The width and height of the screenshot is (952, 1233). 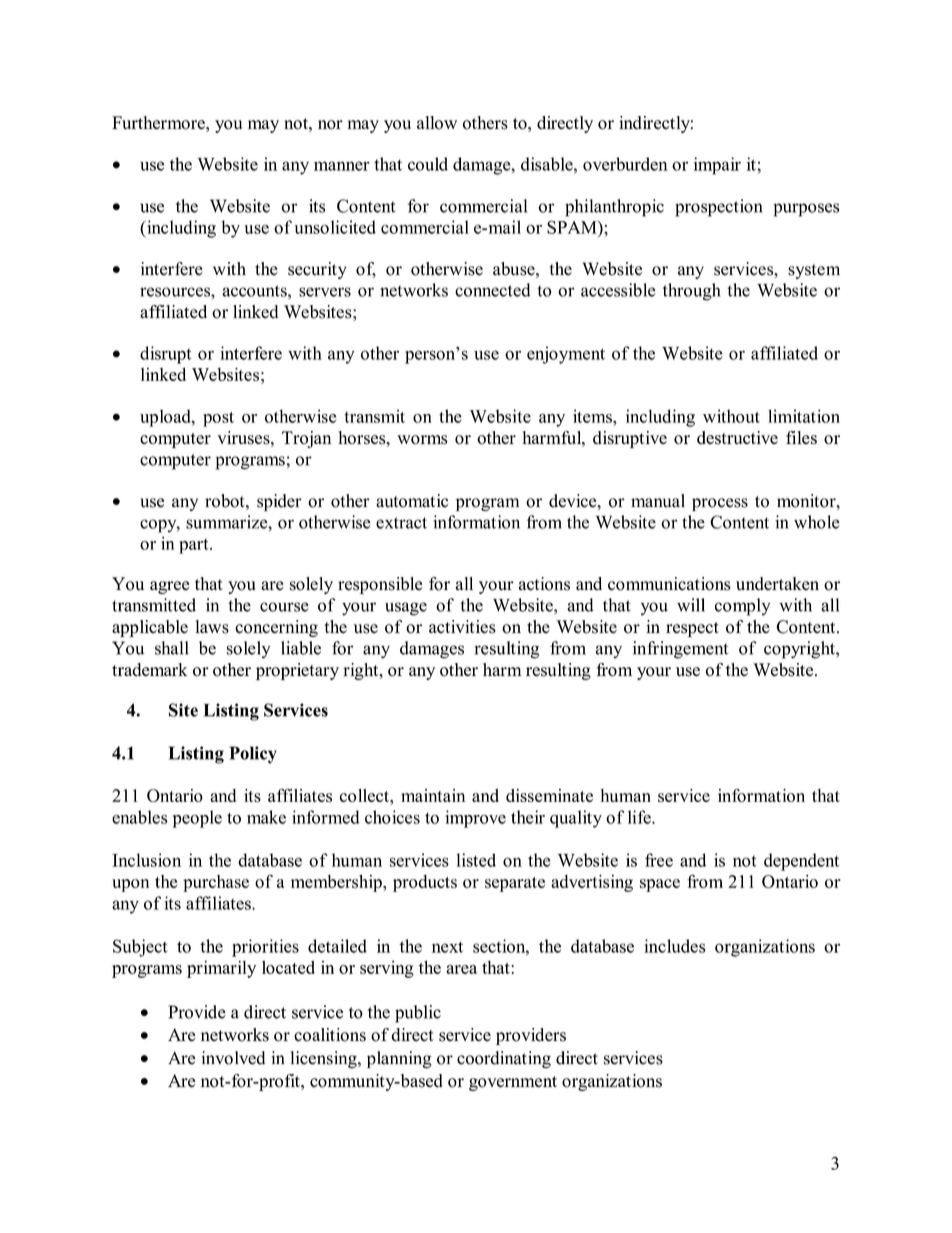 I want to click on impair, so click(x=717, y=166).
